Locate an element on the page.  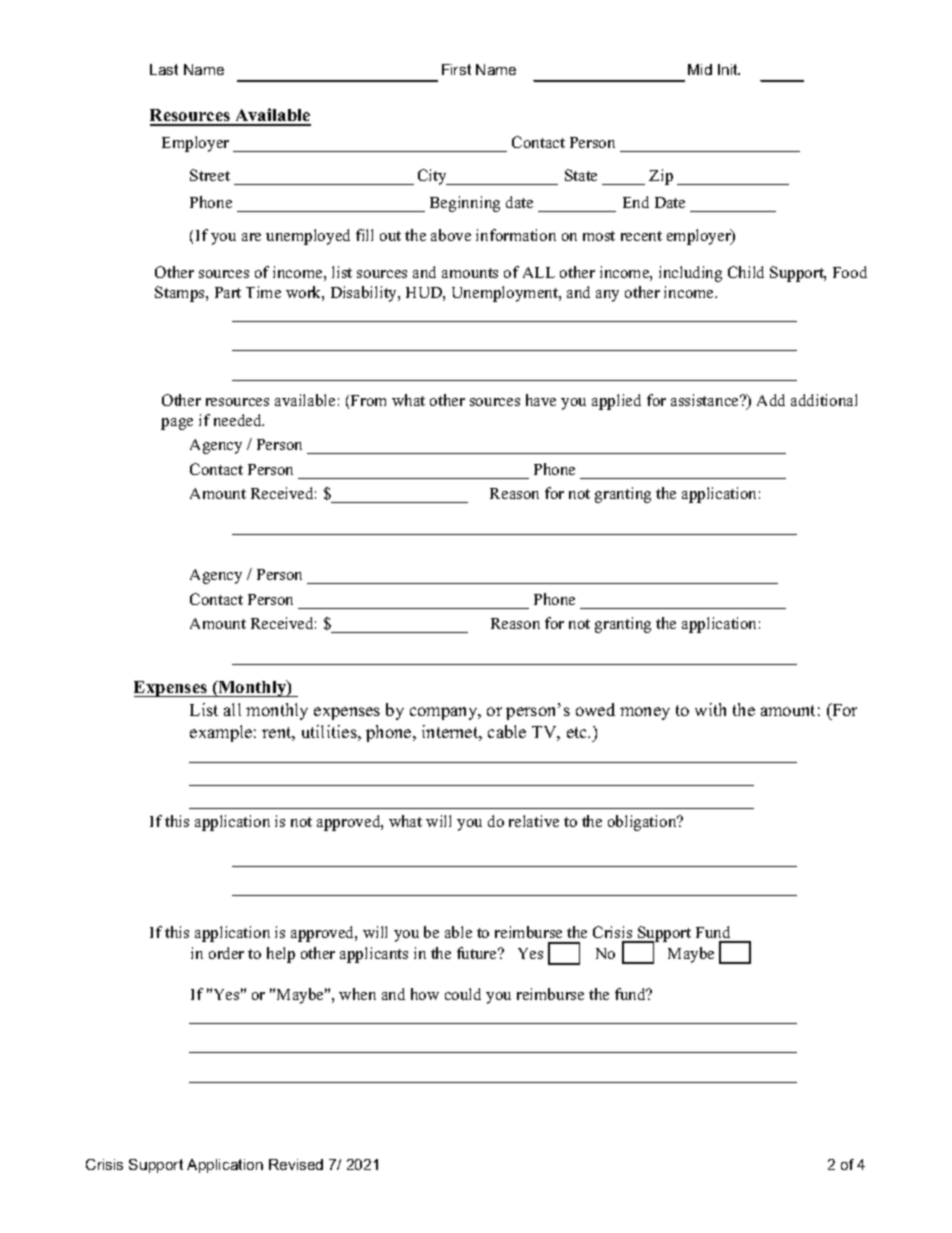
Init is located at coordinates (729, 69).
